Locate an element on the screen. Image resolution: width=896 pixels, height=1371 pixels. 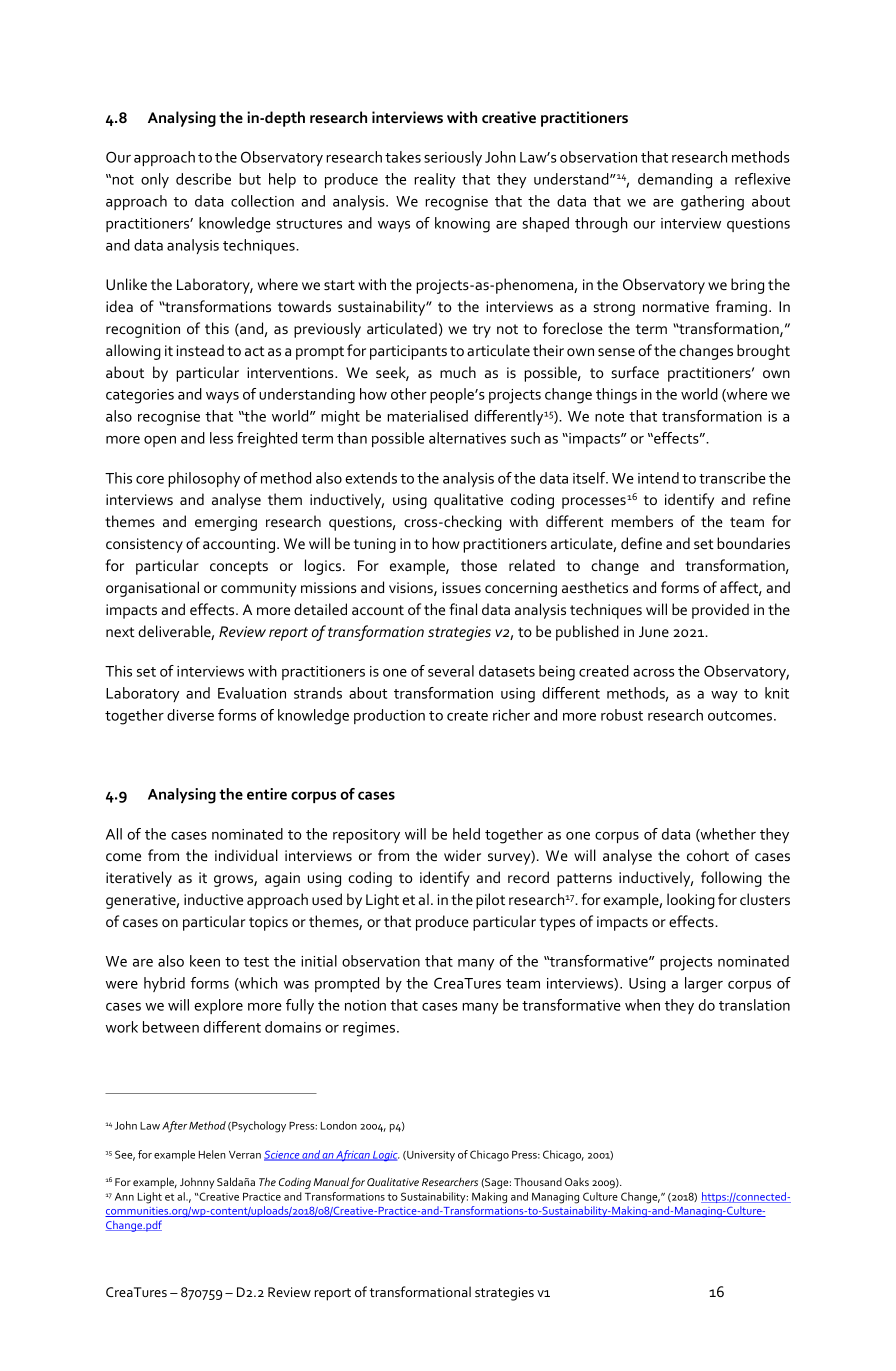
much is located at coordinates (458, 372).
